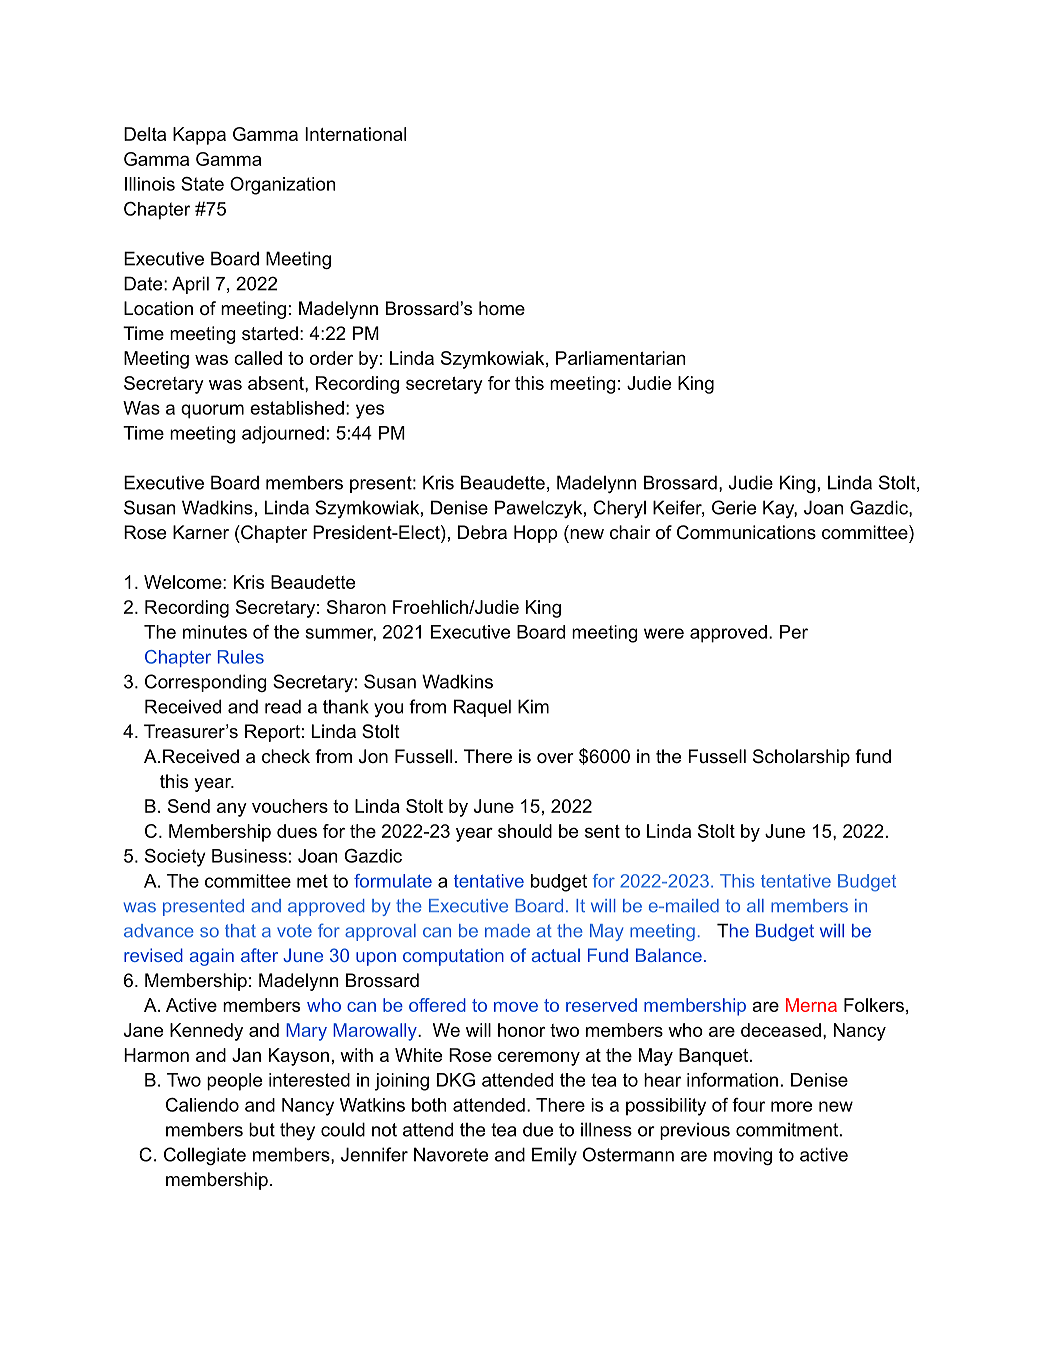 The height and width of the screenshot is (1355, 1047). Describe the element at coordinates (620, 358) in the screenshot. I see `Parliamentarian` at that location.
